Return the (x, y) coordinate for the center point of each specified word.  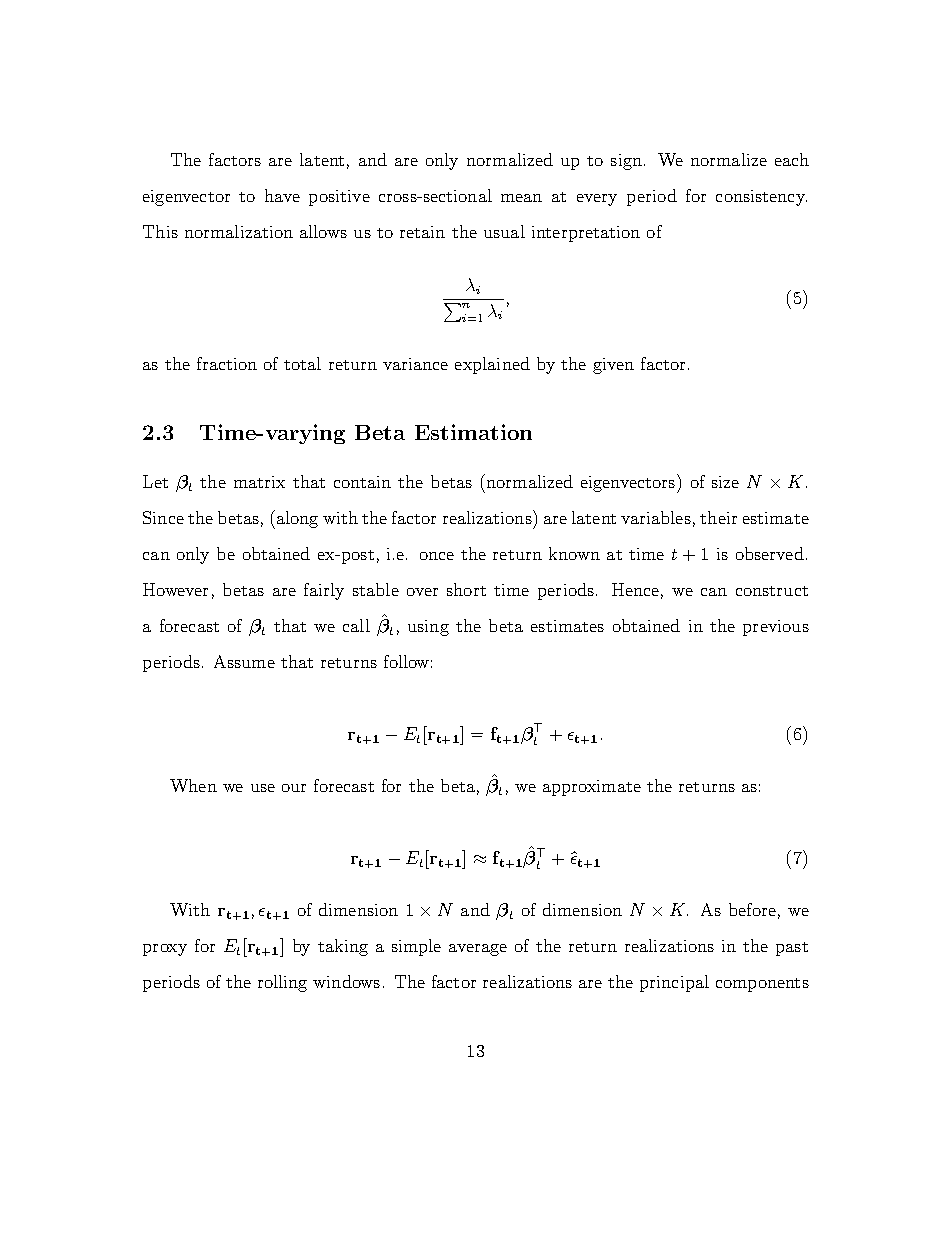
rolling (282, 983)
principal (674, 983)
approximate (592, 788)
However (175, 589)
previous (776, 628)
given (613, 366)
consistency (761, 198)
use (263, 788)
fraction (227, 363)
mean (521, 198)
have (282, 195)
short (466, 589)
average (478, 950)
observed (770, 553)
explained (492, 365)
